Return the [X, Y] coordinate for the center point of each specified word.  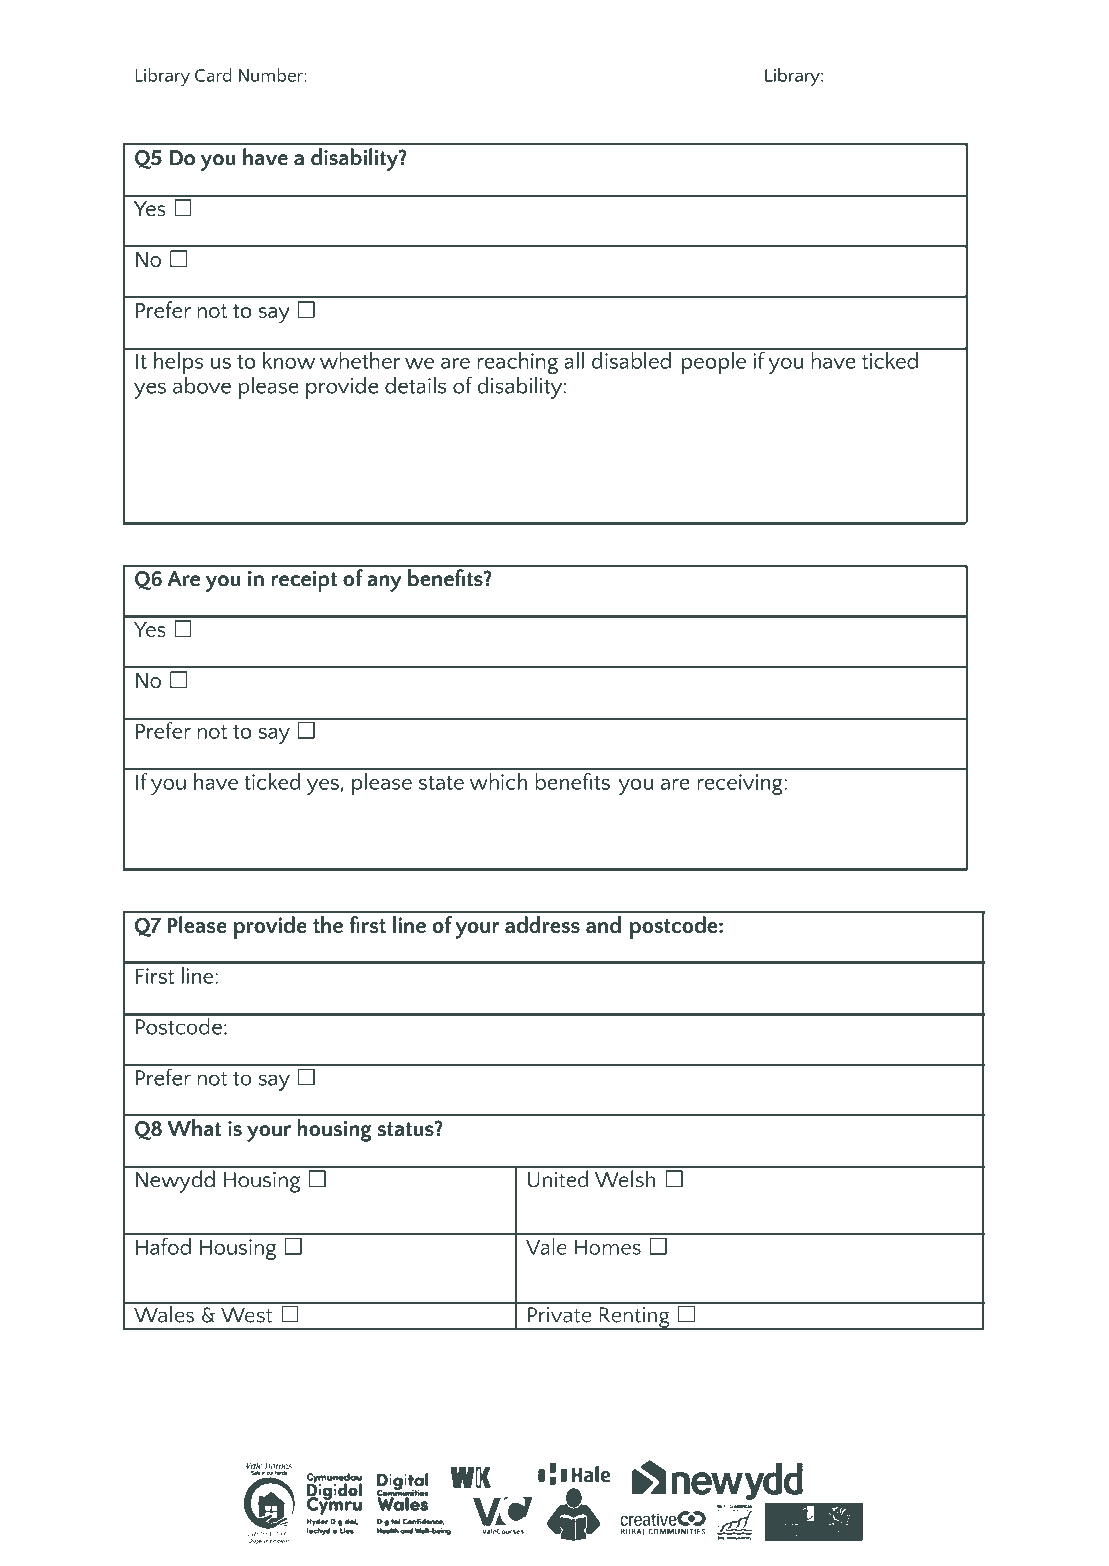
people [714, 362]
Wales [164, 1313]
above [202, 384]
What [194, 1128]
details [415, 385]
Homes [608, 1247]
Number [272, 74]
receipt [304, 581]
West [246, 1315]
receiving [741, 784]
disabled [631, 359]
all [574, 359]
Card [213, 74]
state [441, 783]
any [384, 583]
